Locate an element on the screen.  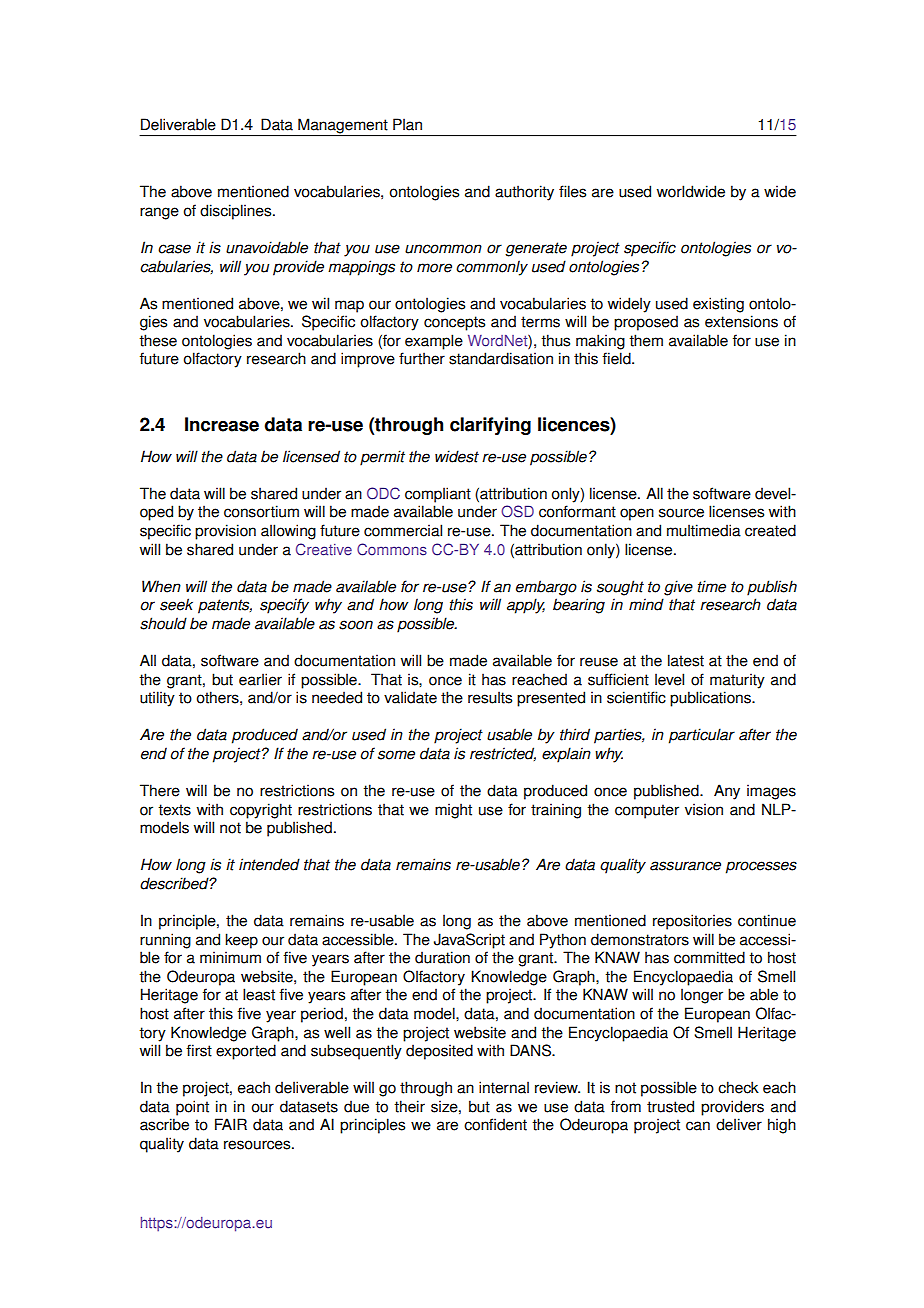
disciplines is located at coordinates (237, 212).
